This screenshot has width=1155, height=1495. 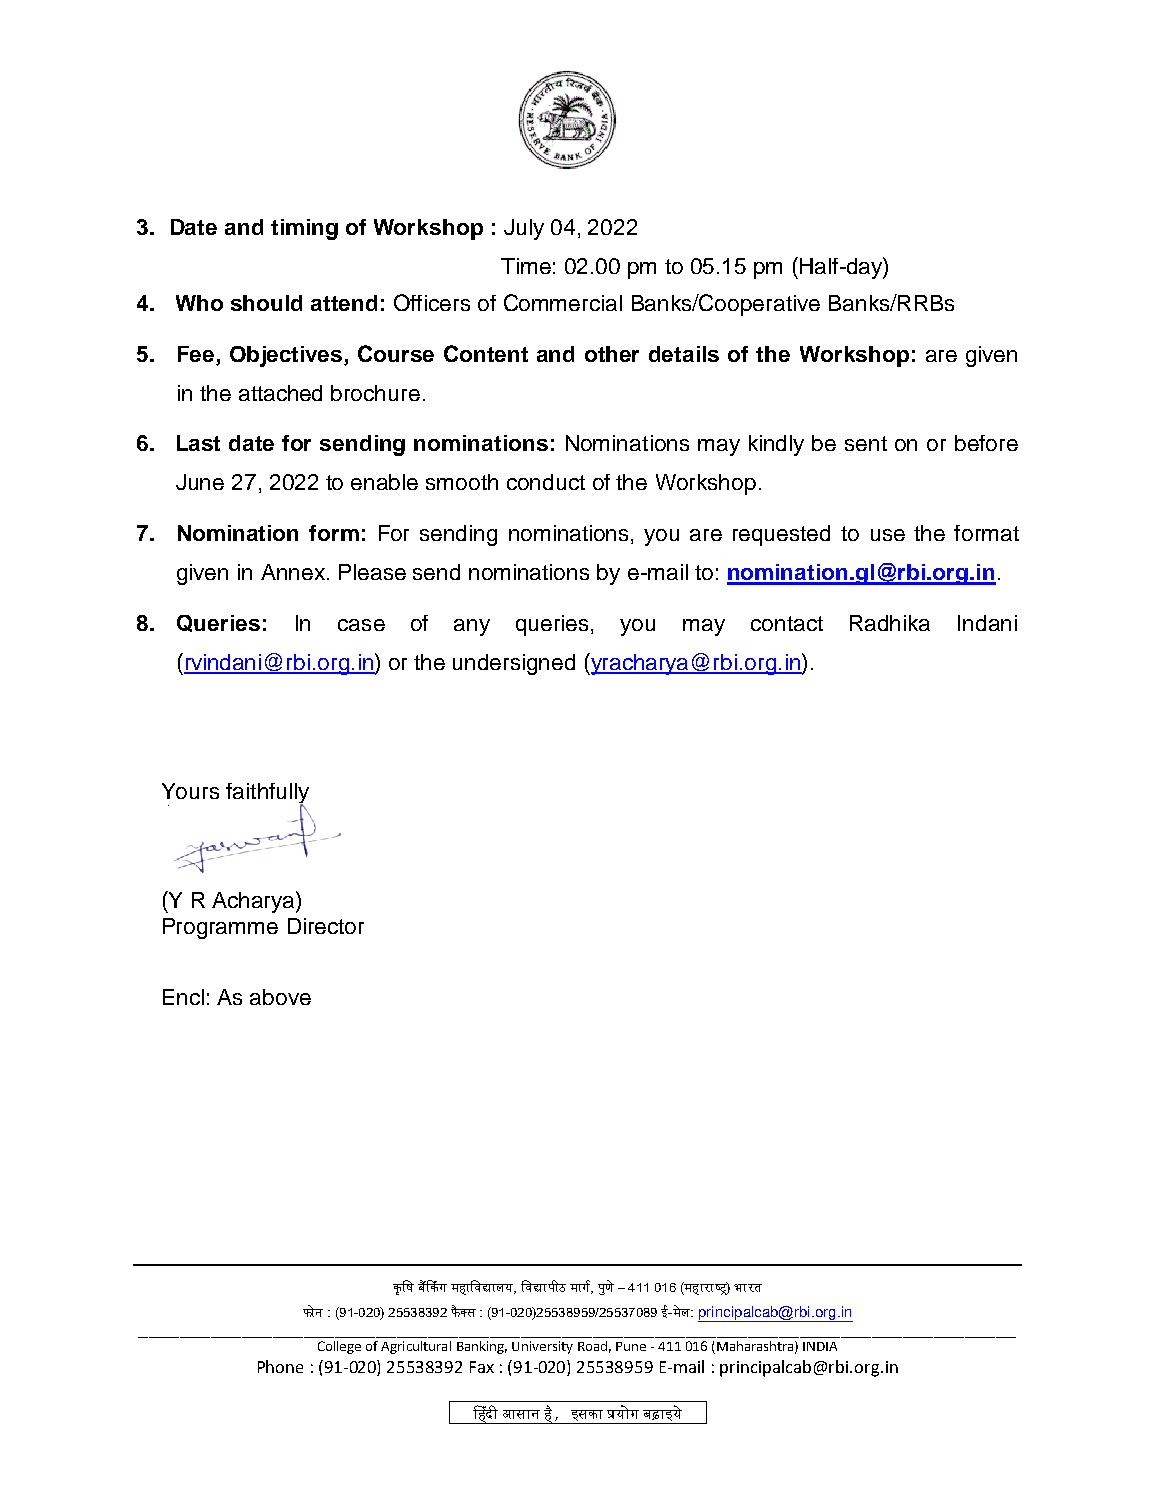 I want to click on Phone, so click(x=280, y=1366).
